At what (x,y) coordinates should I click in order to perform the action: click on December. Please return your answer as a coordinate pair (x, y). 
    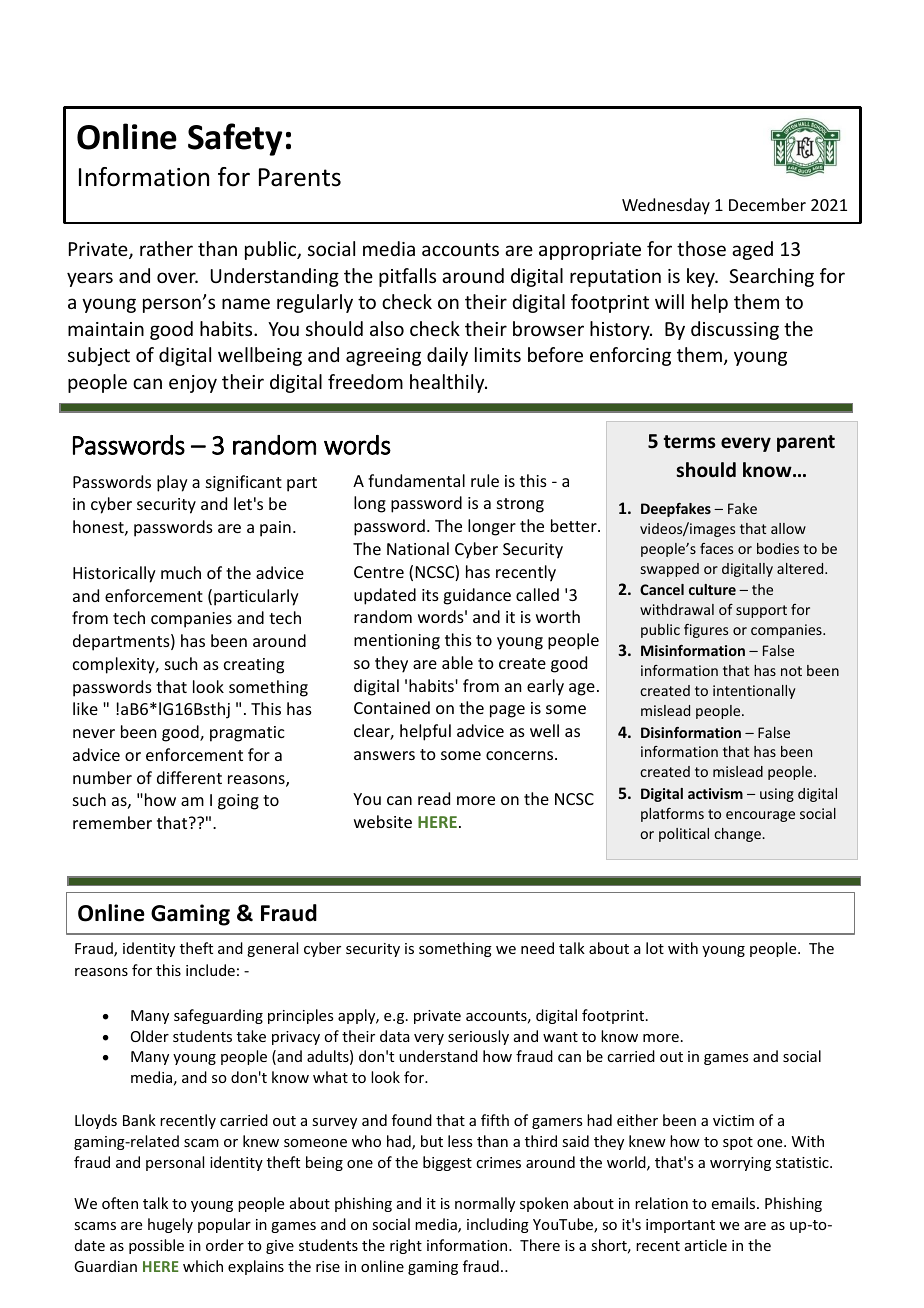
    Looking at the image, I should click on (767, 204).
